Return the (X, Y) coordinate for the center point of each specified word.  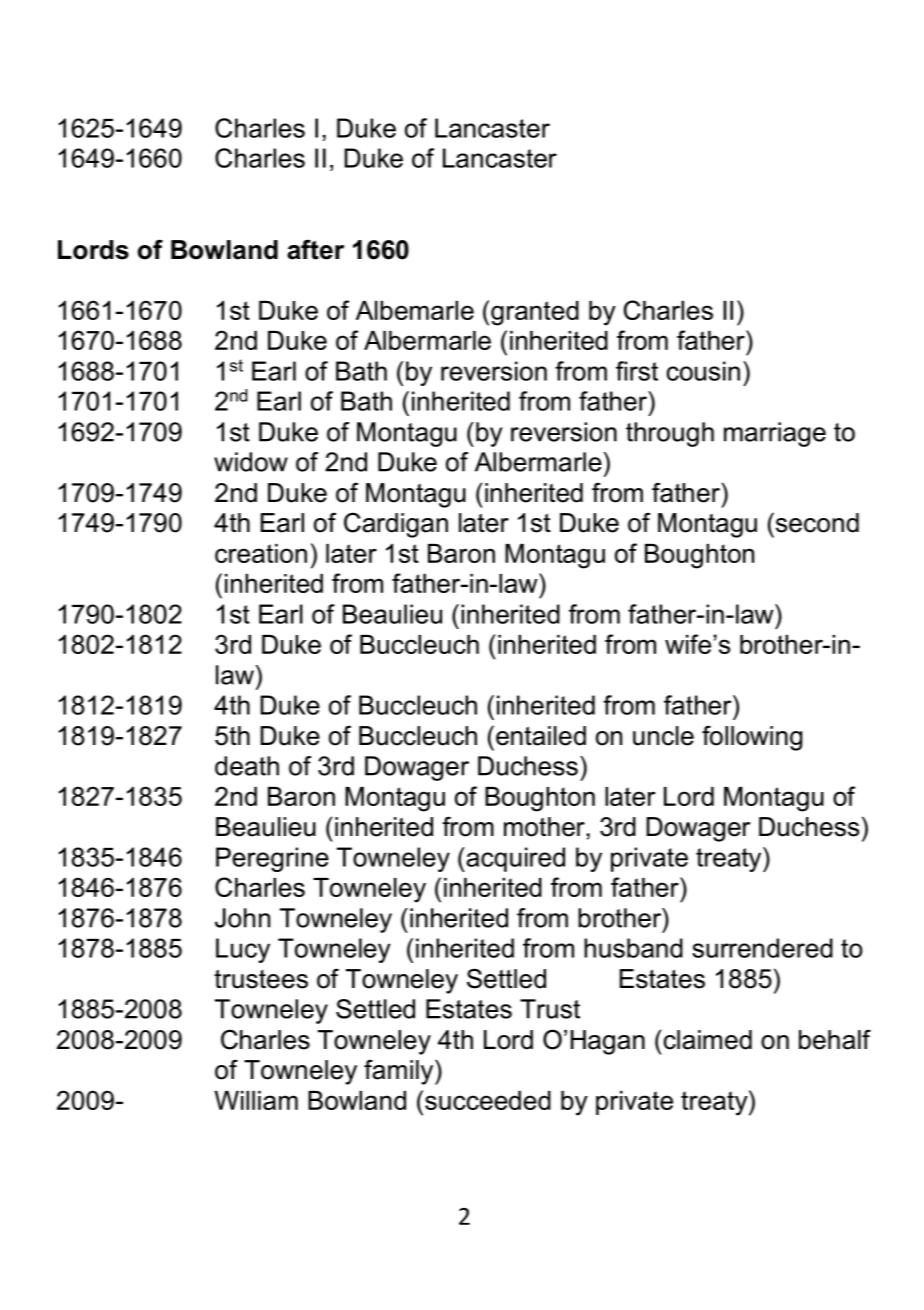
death (247, 766)
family (400, 1072)
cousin (703, 371)
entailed (541, 736)
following (752, 738)
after (315, 249)
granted (535, 313)
